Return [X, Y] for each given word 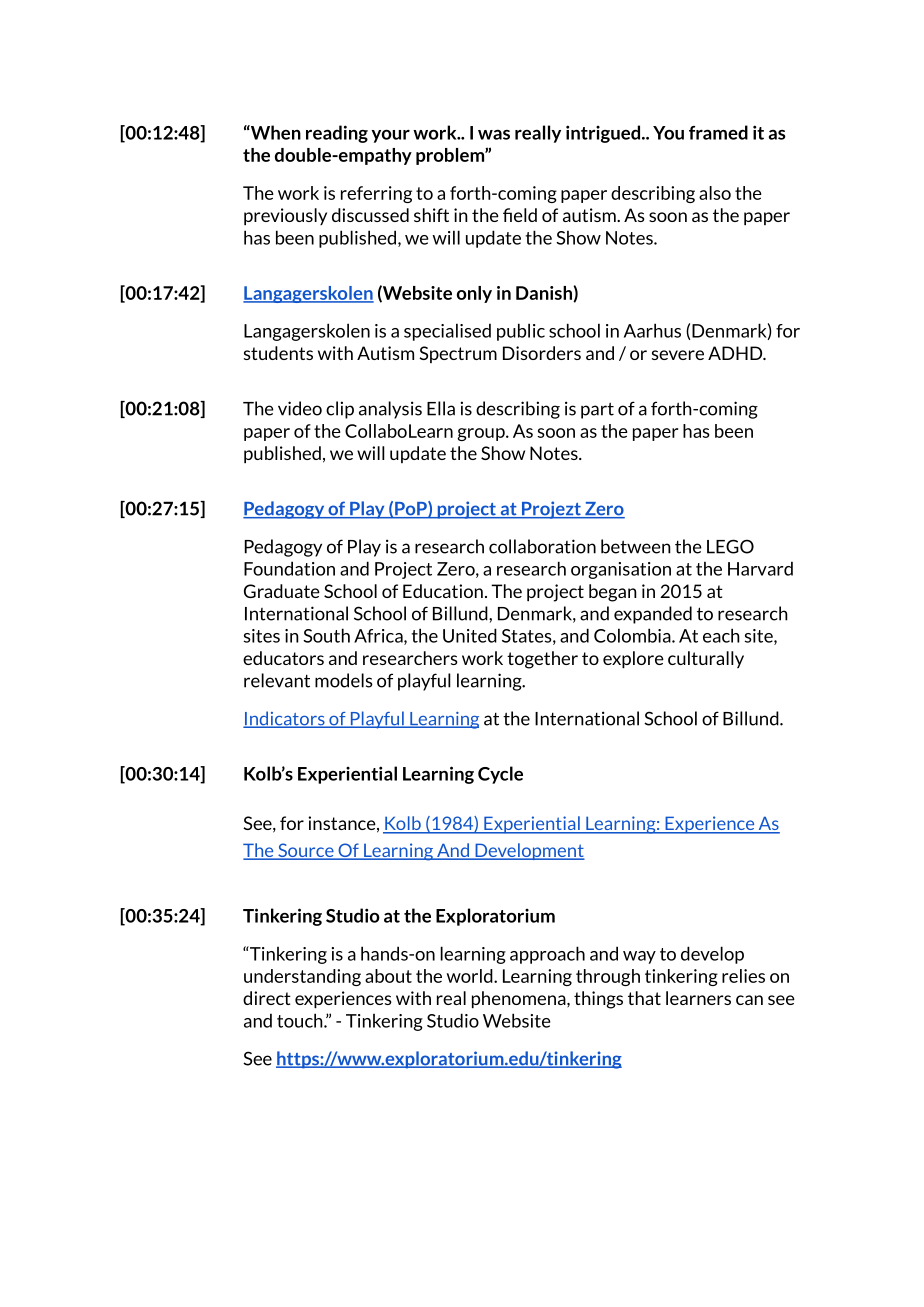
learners [698, 998]
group [482, 434]
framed [718, 132]
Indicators [285, 719]
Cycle [500, 775]
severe [678, 355]
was [494, 134]
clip [340, 410]
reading [337, 134]
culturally [706, 659]
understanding [302, 977]
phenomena [520, 999]
